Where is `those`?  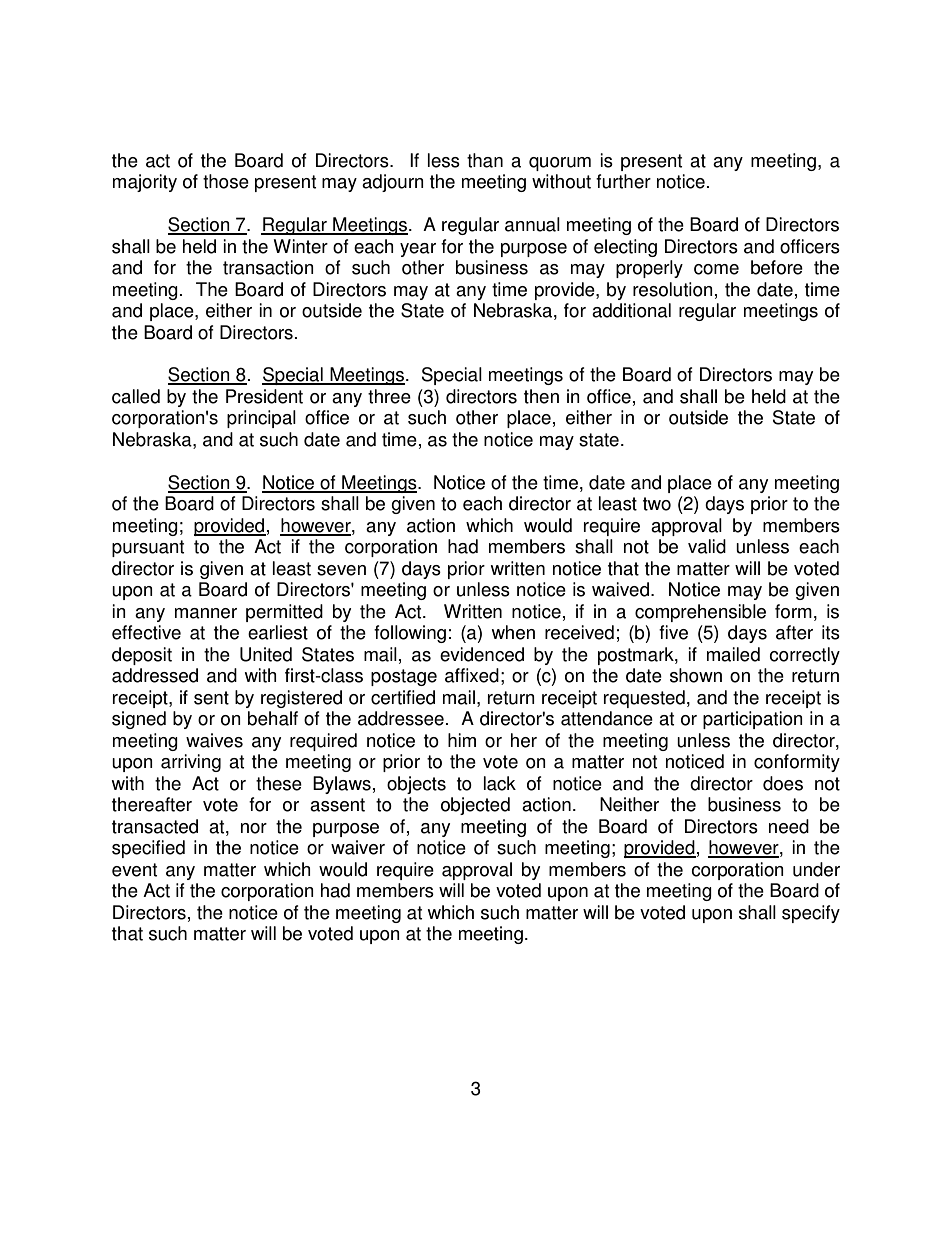
those is located at coordinates (226, 181).
